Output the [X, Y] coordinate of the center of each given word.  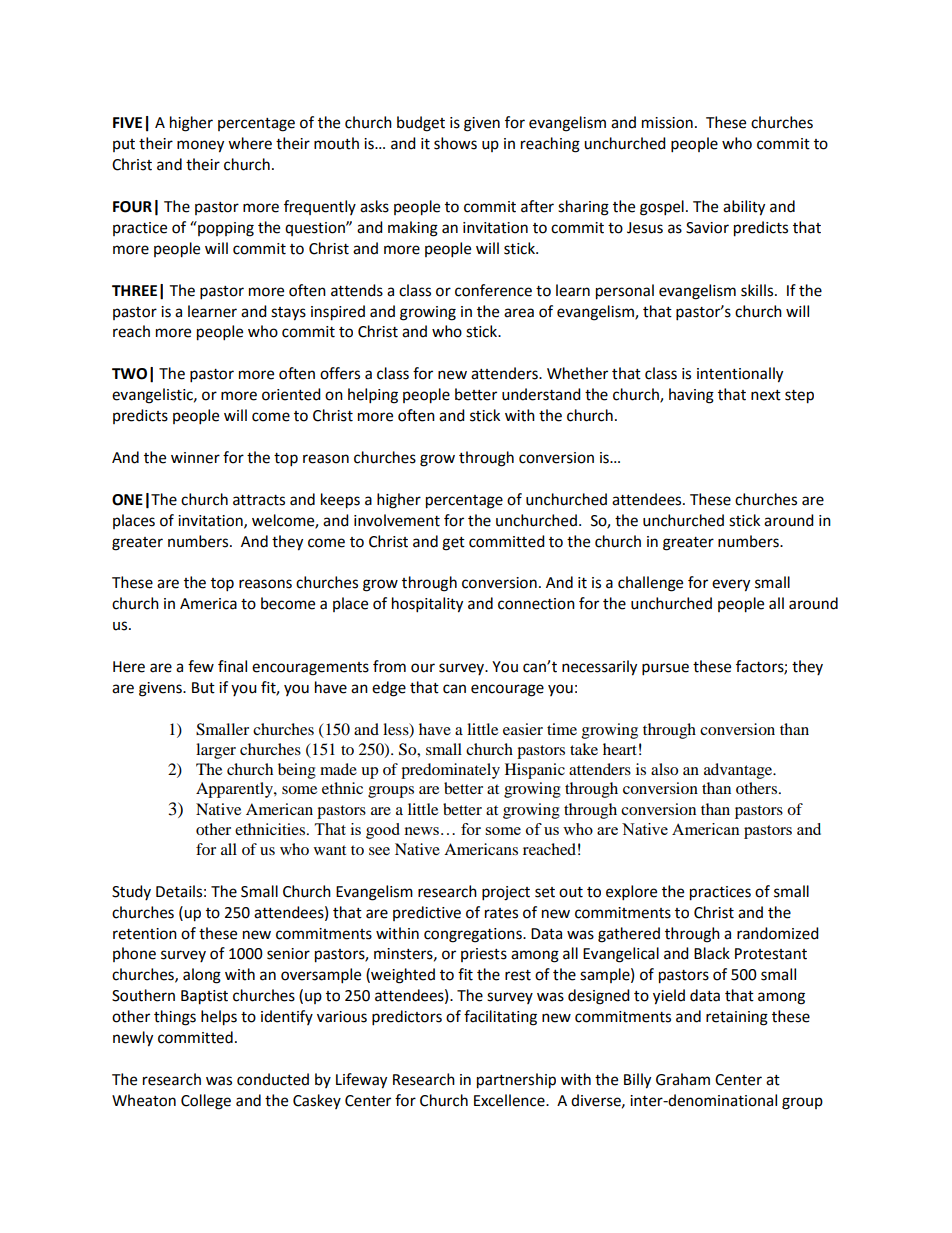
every [731, 585]
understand [541, 394]
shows [455, 143]
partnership [516, 1081]
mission [667, 123]
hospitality [427, 605]
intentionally [740, 375]
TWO [129, 374]
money [200, 146]
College [206, 1102]
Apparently [235, 790]
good [383, 831]
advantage [739, 771]
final [232, 666]
